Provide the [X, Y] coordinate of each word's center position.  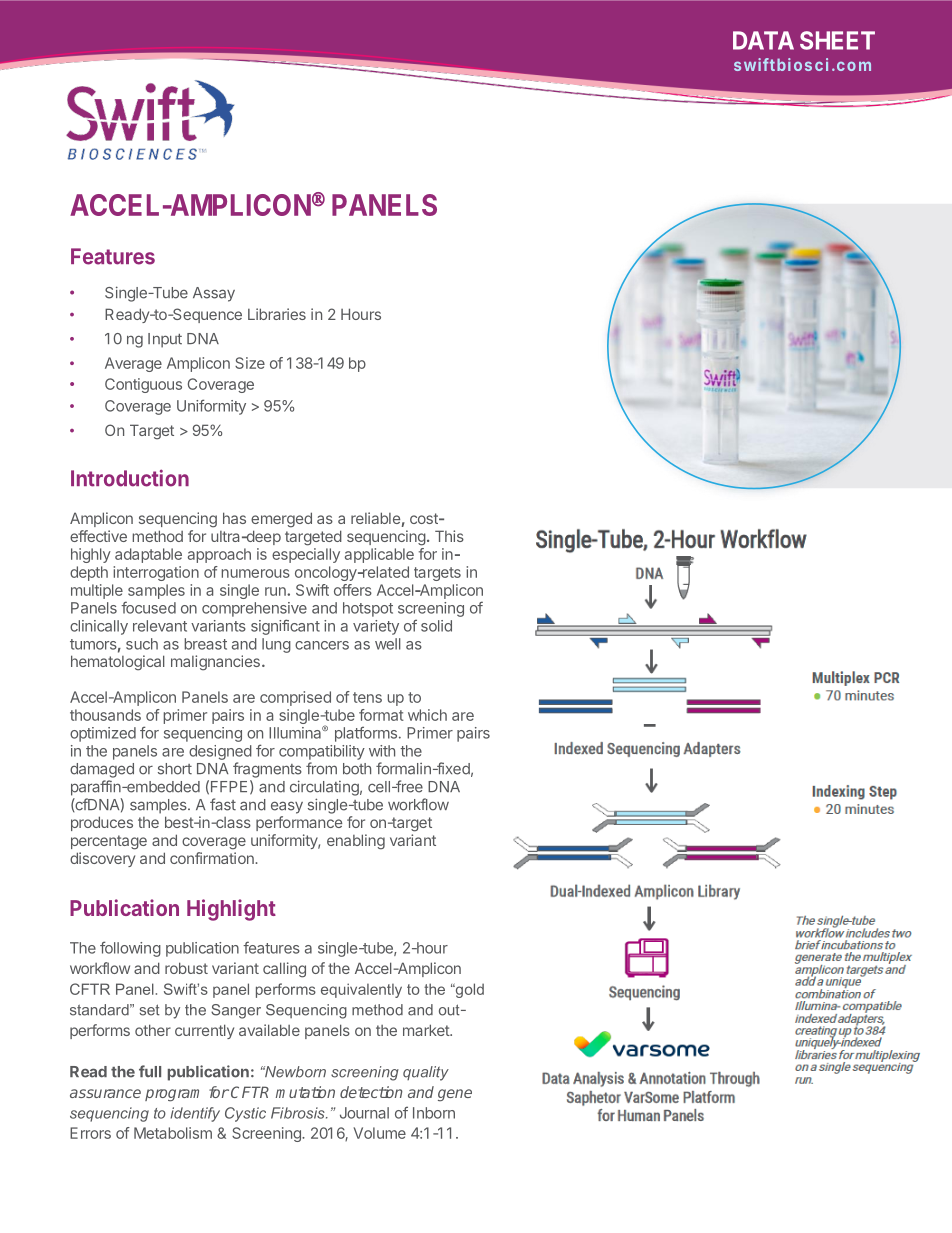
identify [195, 1114]
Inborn [434, 1113]
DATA [763, 40]
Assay [214, 294]
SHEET [837, 40]
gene [455, 1095]
